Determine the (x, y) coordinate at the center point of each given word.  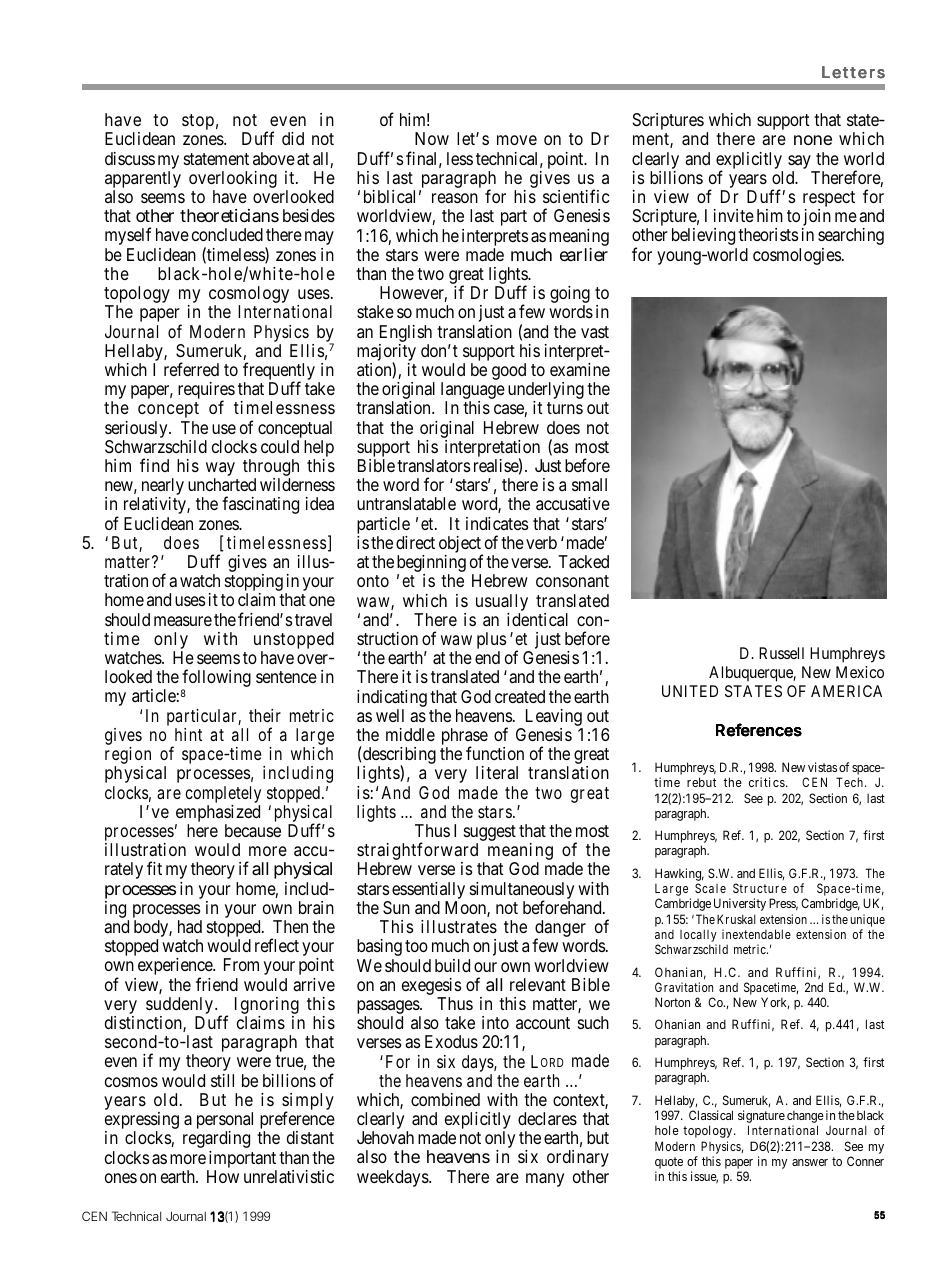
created (520, 697)
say (801, 163)
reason (455, 198)
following (216, 679)
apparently (143, 181)
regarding (216, 1139)
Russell (781, 653)
